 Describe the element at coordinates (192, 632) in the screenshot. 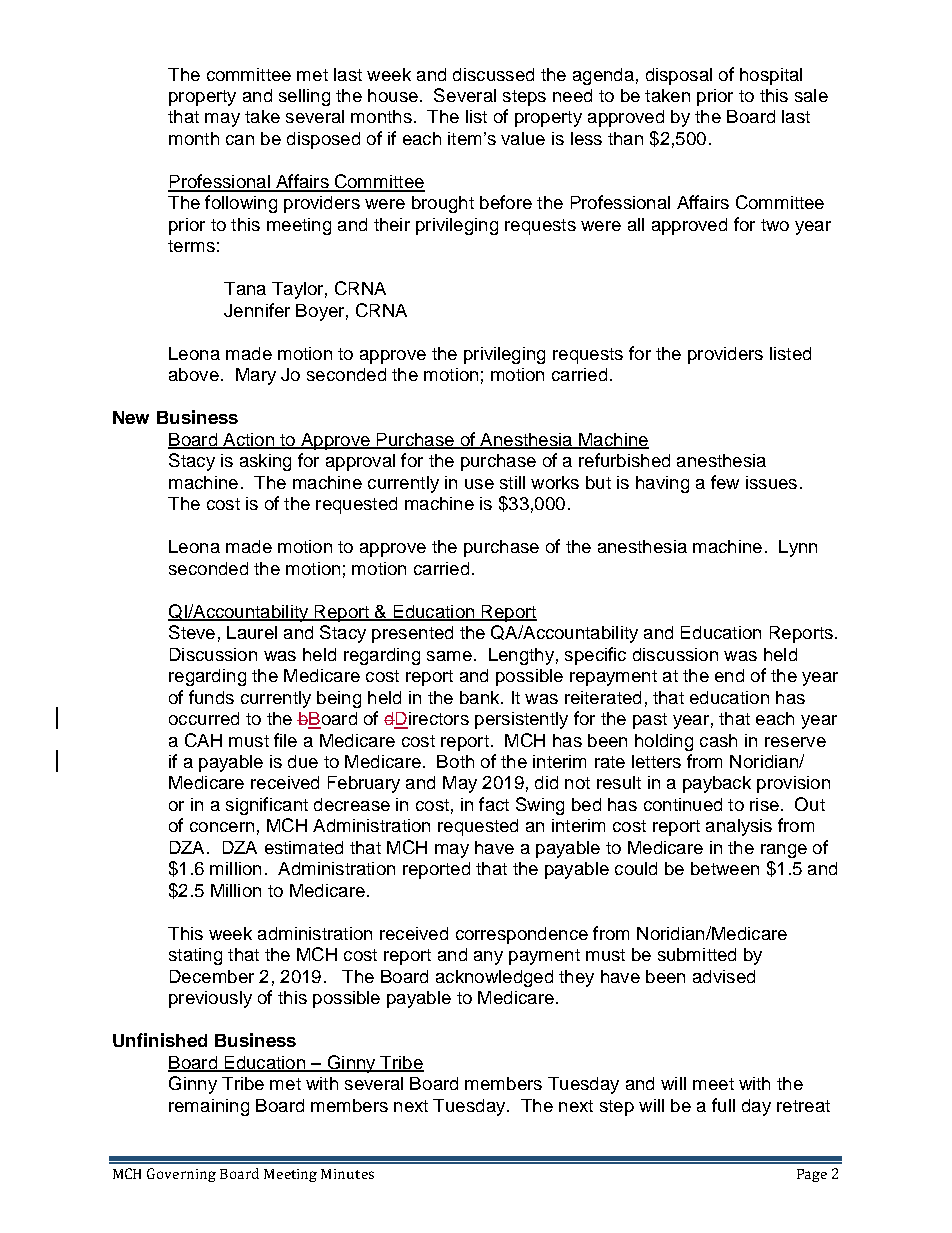

I see `Steve` at that location.
